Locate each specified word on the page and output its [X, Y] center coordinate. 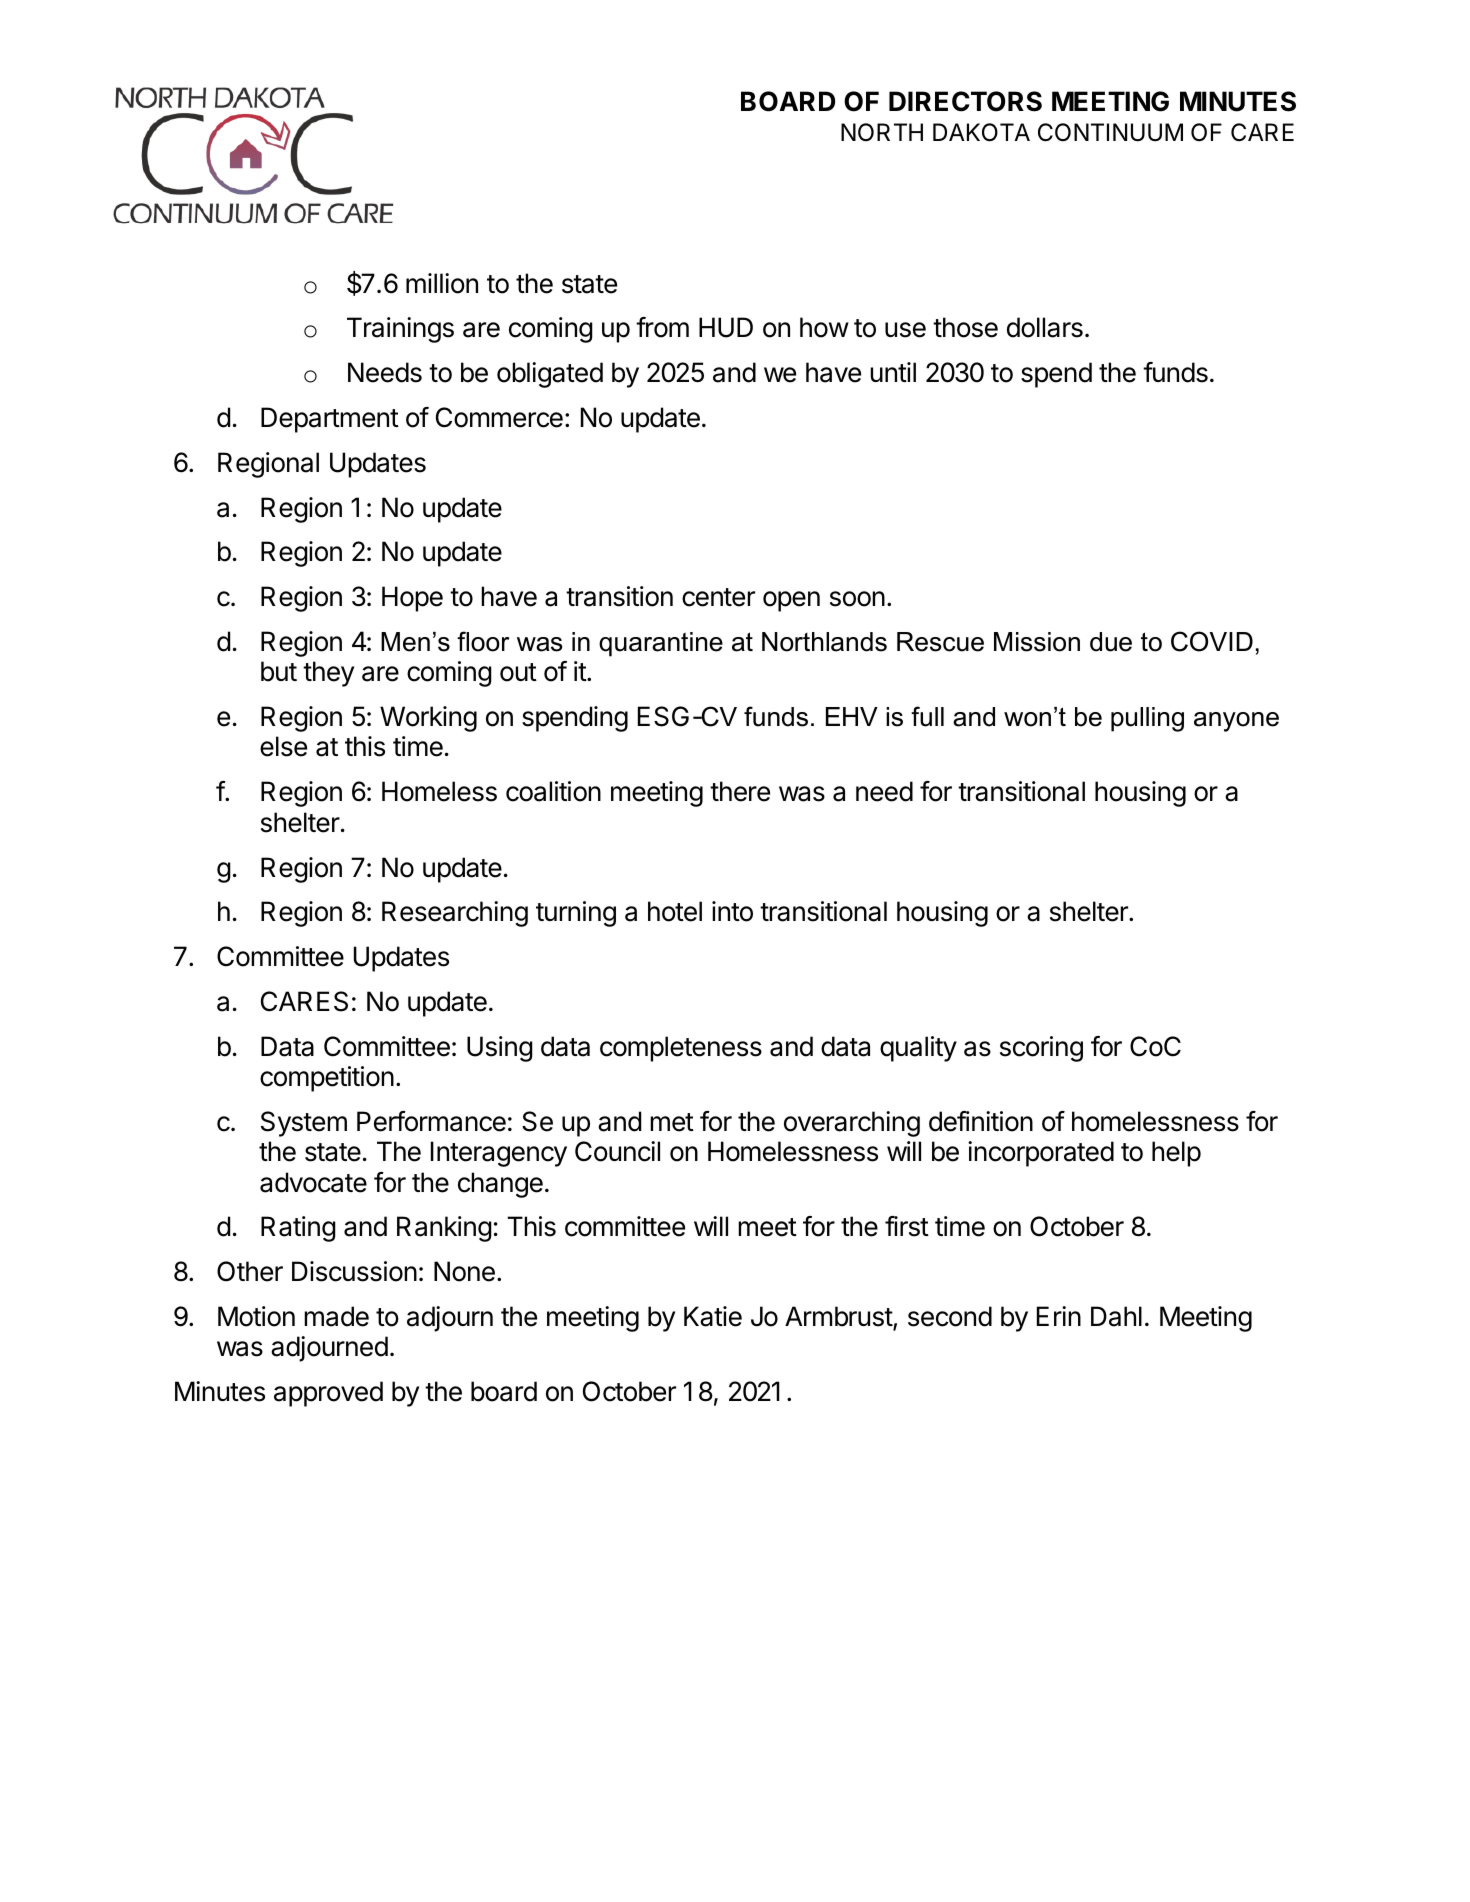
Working [428, 719]
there [740, 791]
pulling [1147, 719]
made [336, 1316]
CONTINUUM [1110, 132]
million [442, 283]
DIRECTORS [965, 101]
